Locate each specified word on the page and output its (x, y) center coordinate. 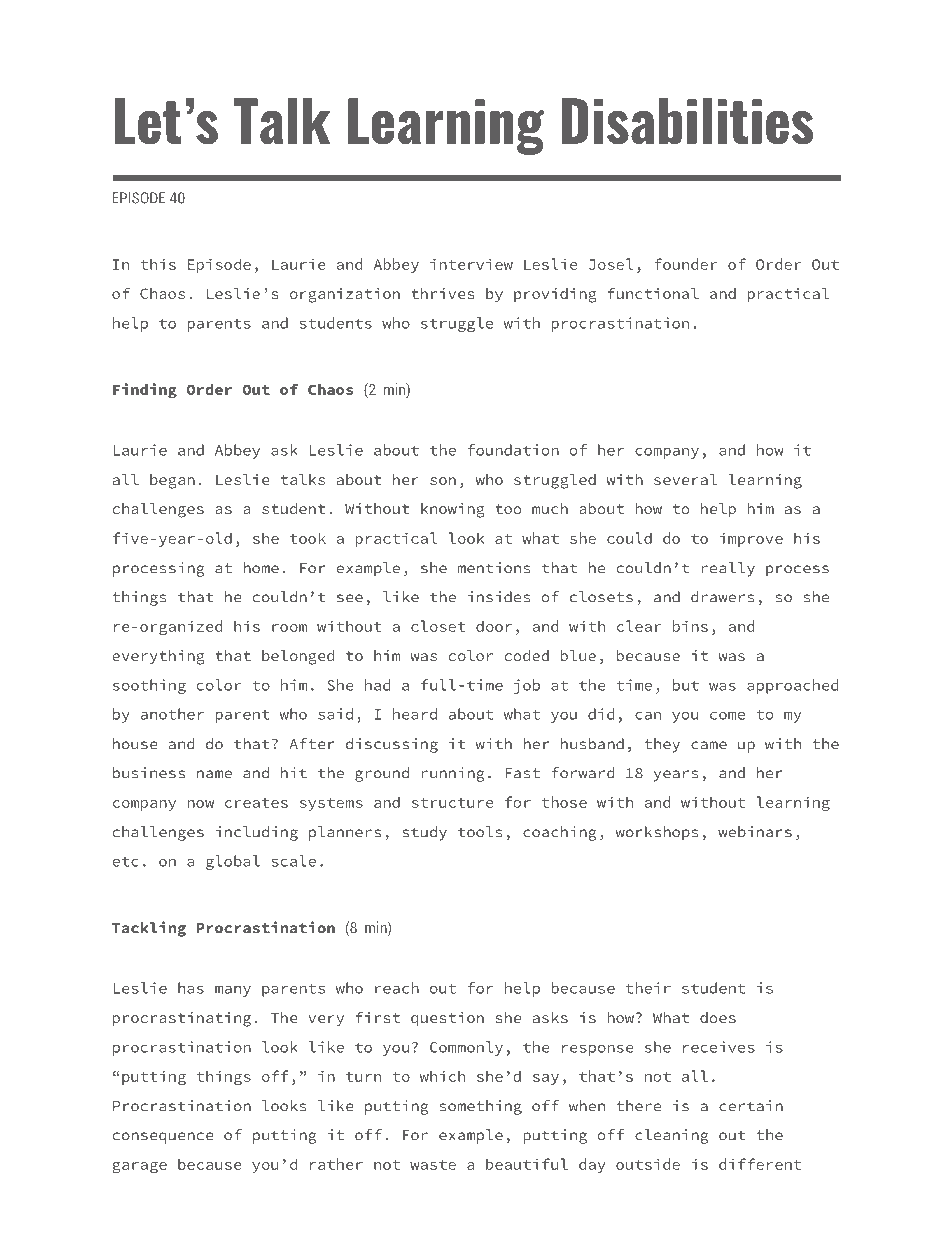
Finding (145, 391)
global (233, 862)
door (494, 626)
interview (471, 264)
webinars (755, 832)
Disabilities (687, 121)
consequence (163, 1138)
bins (690, 626)
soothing (149, 686)
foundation (513, 450)
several (685, 479)
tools (480, 832)
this (158, 264)
